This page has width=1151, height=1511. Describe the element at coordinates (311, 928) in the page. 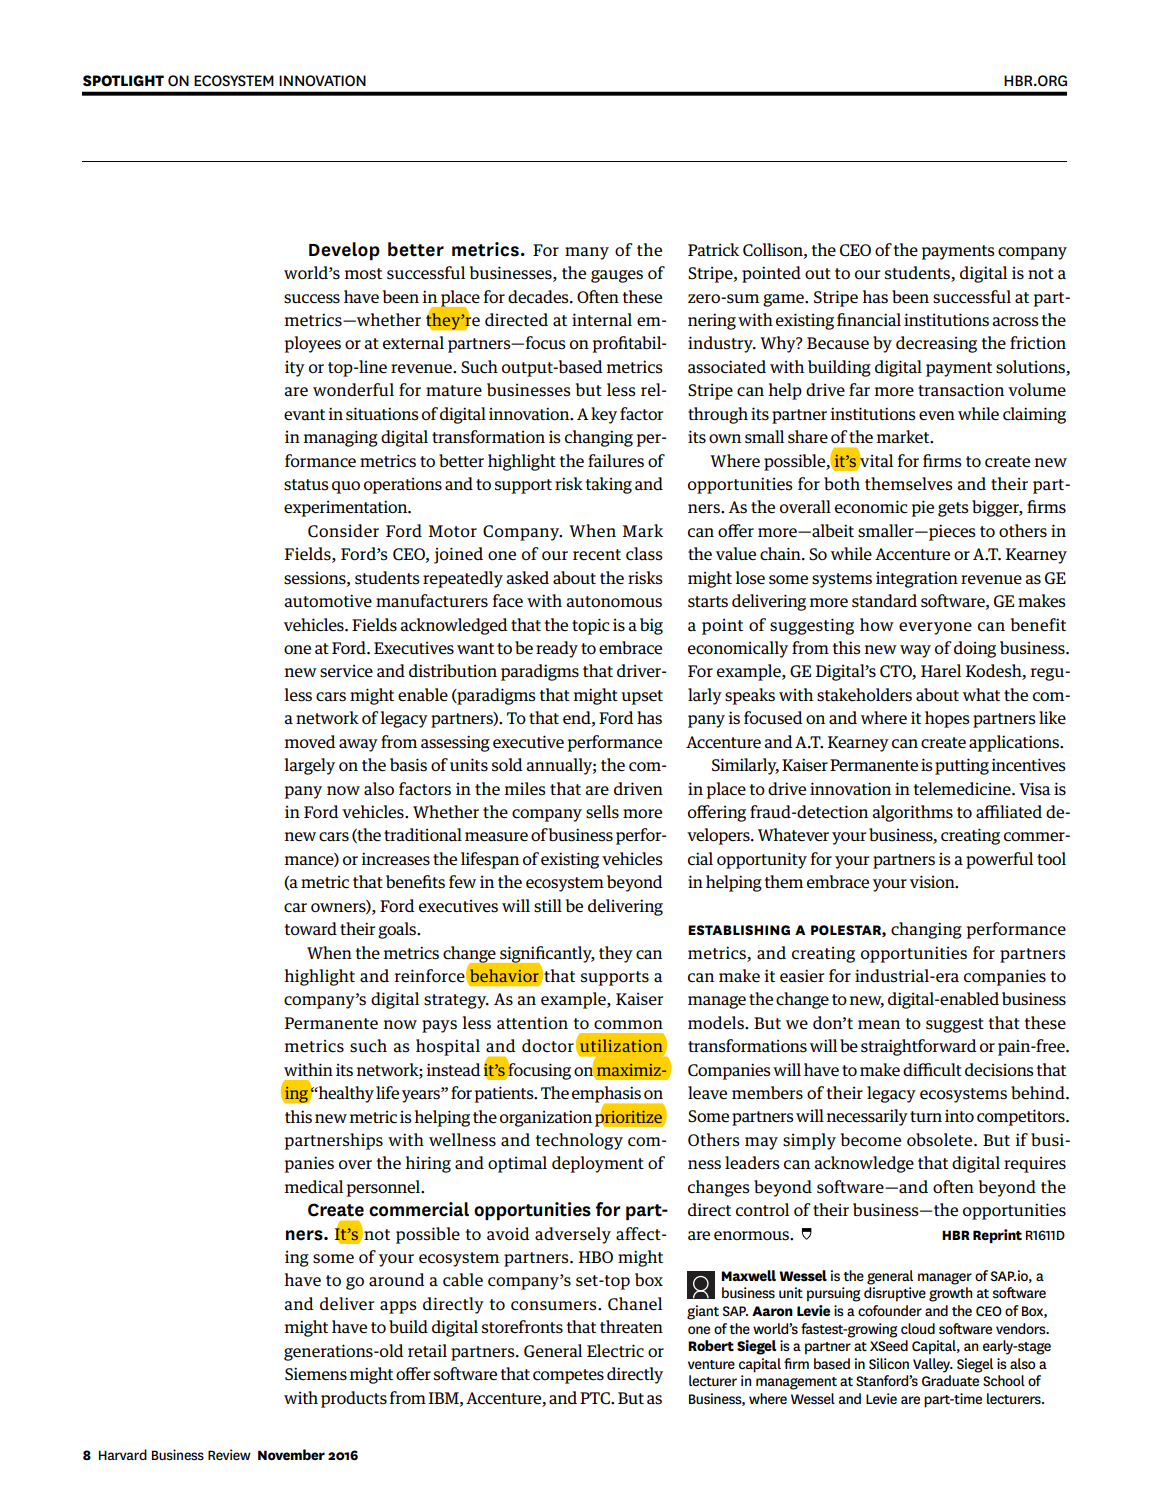

I see `toward` at that location.
